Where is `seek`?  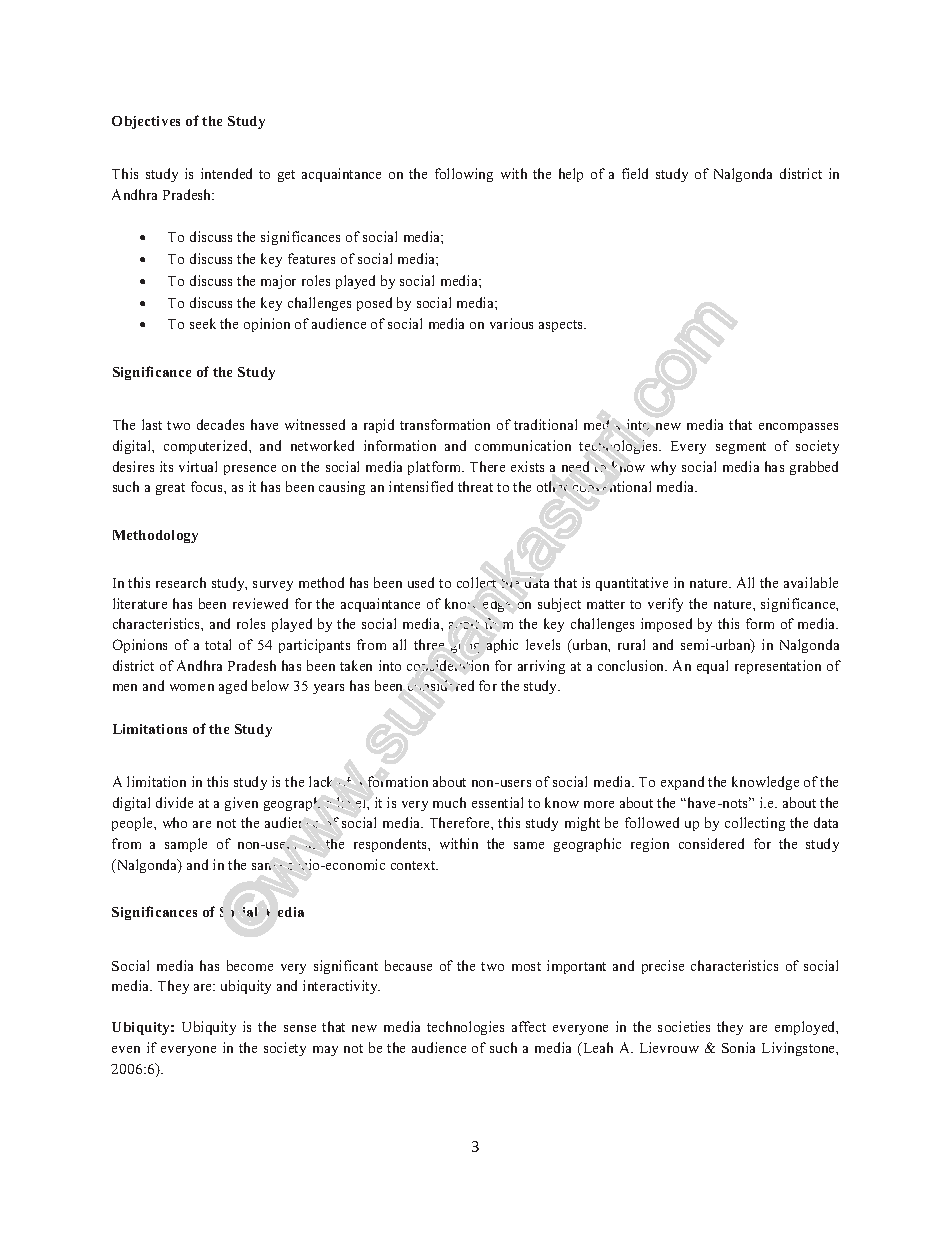
seek is located at coordinates (203, 323).
